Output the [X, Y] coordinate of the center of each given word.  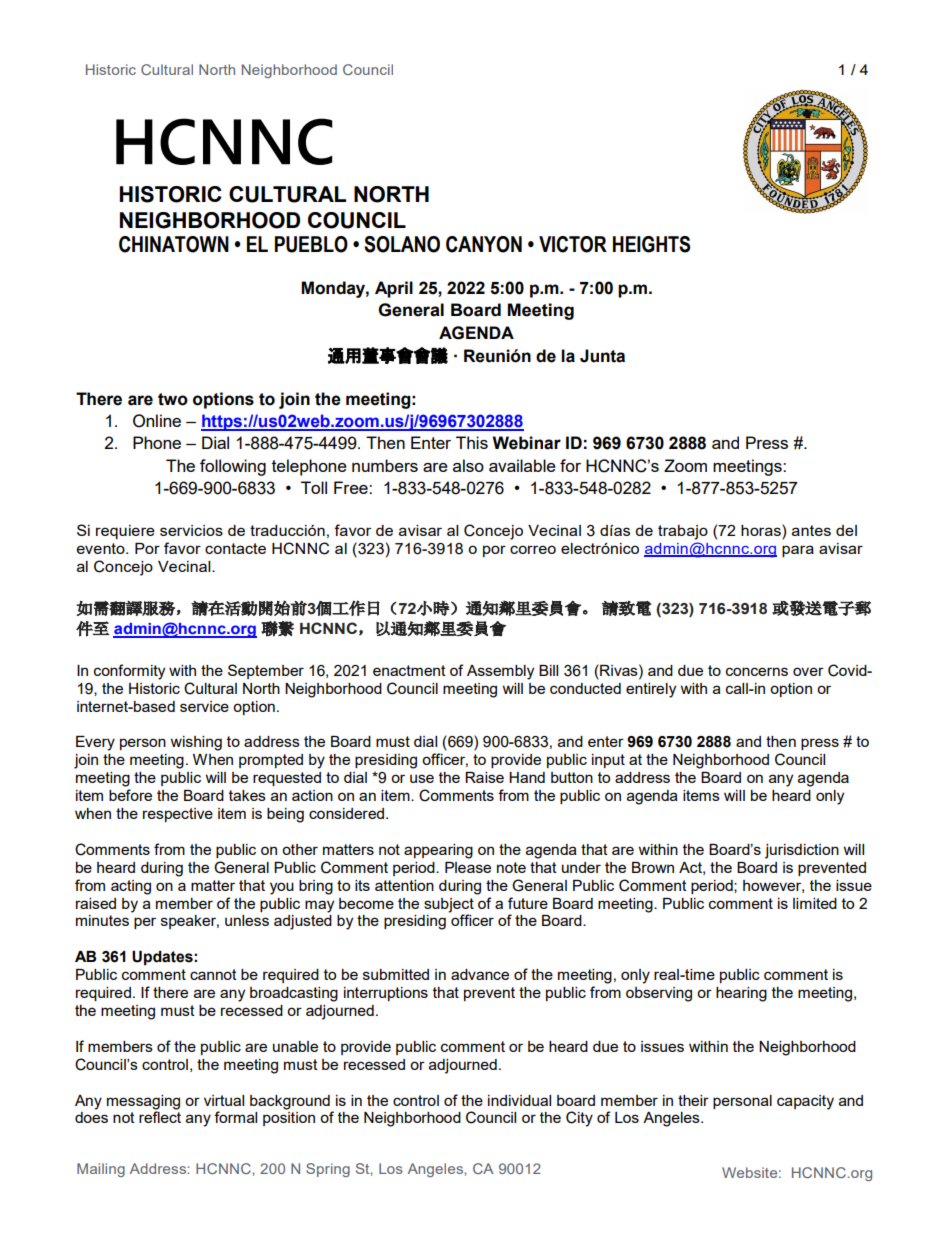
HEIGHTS [651, 244]
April [394, 289]
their [693, 1100]
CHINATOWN [174, 244]
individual [519, 1100]
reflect [160, 1117]
